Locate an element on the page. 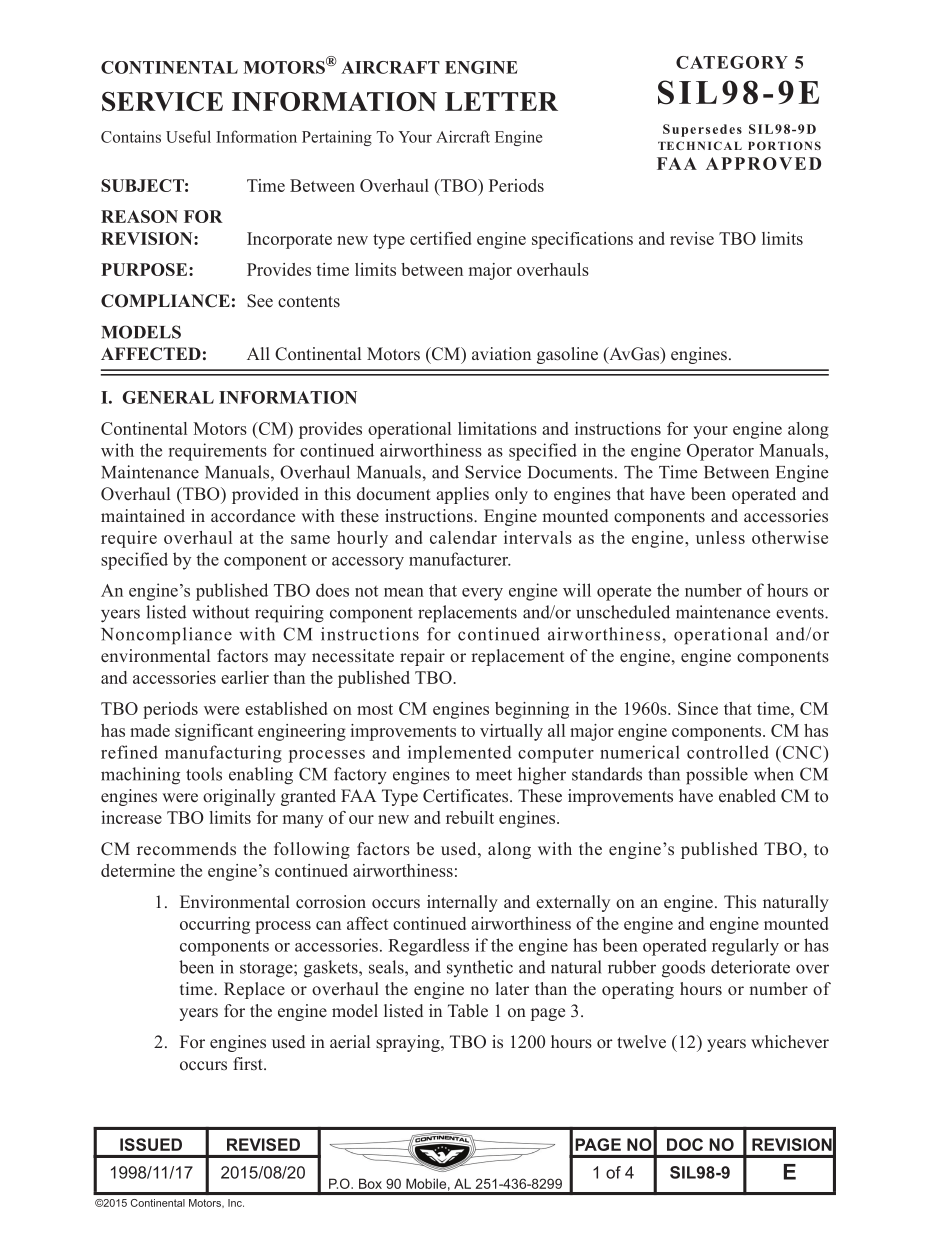 The width and height of the document is (952, 1233). Useful is located at coordinates (188, 136).
